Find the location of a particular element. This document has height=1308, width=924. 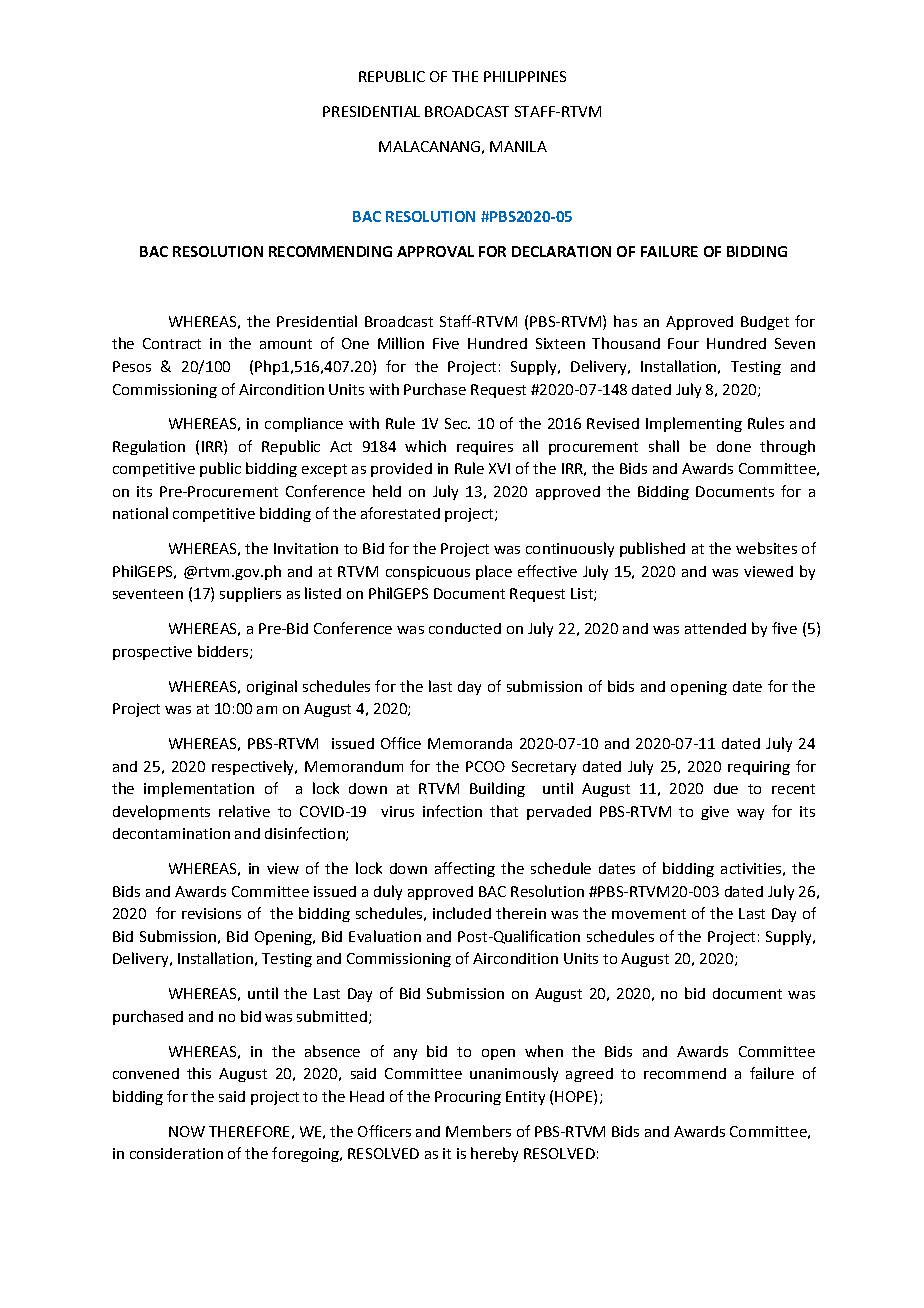

conducted is located at coordinates (465, 628).
